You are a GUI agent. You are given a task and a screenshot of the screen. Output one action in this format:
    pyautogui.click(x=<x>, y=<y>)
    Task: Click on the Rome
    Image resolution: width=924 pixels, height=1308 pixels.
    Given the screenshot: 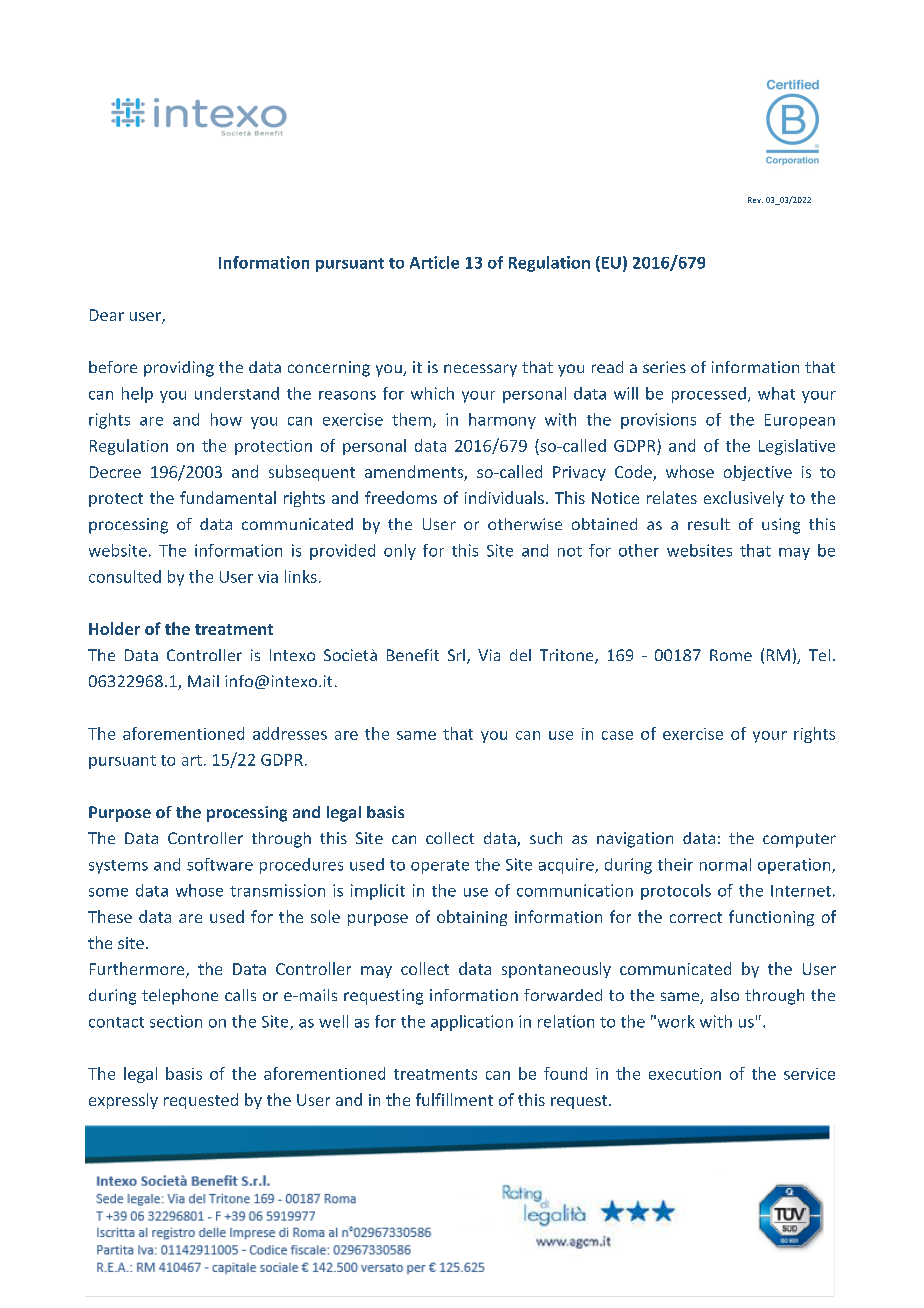 What is the action you would take?
    pyautogui.click(x=731, y=655)
